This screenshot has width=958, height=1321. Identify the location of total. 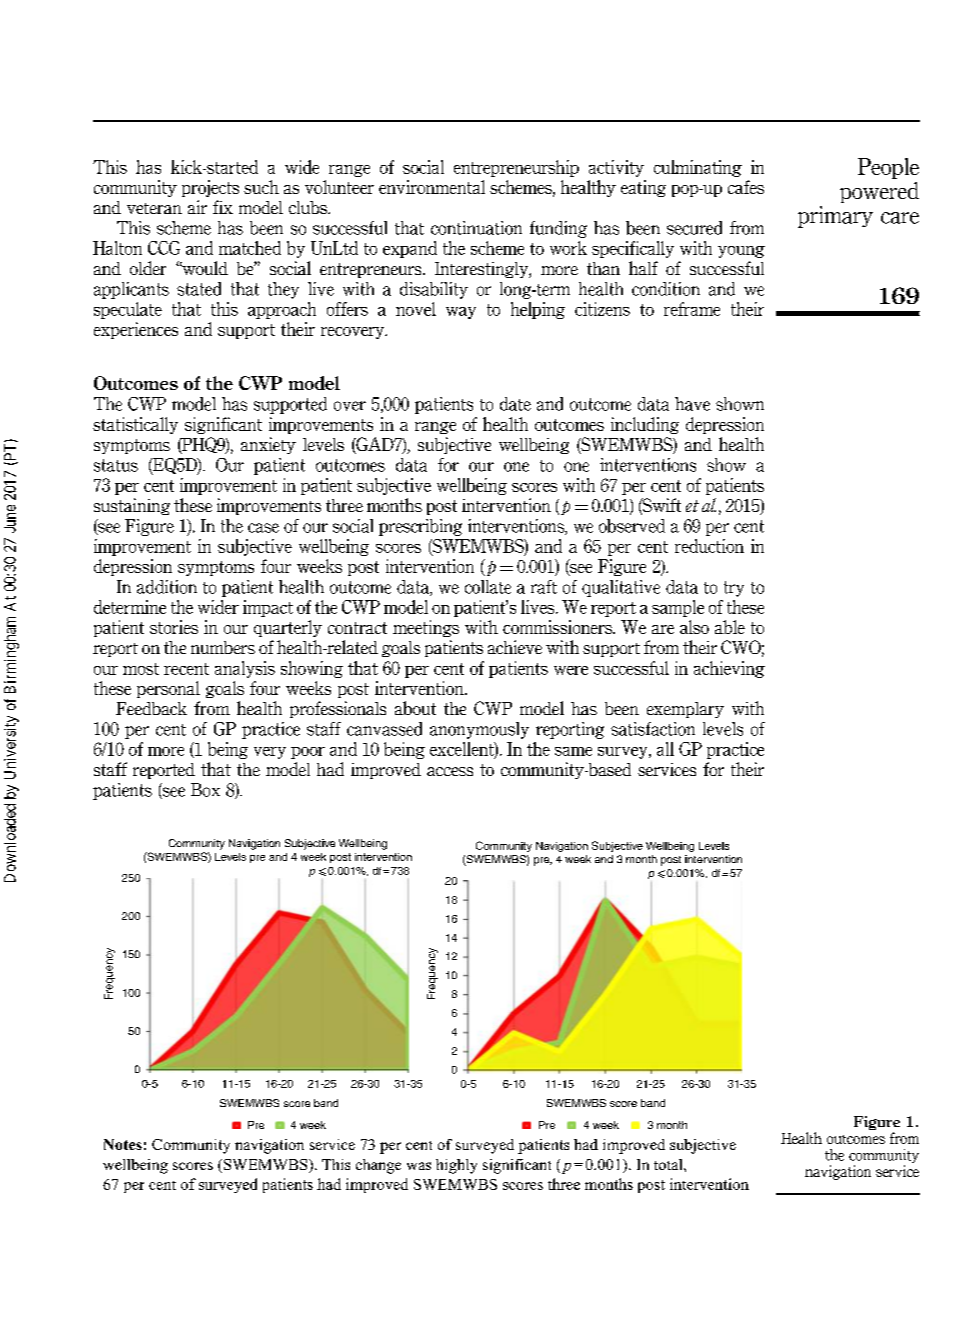
(669, 1164).
